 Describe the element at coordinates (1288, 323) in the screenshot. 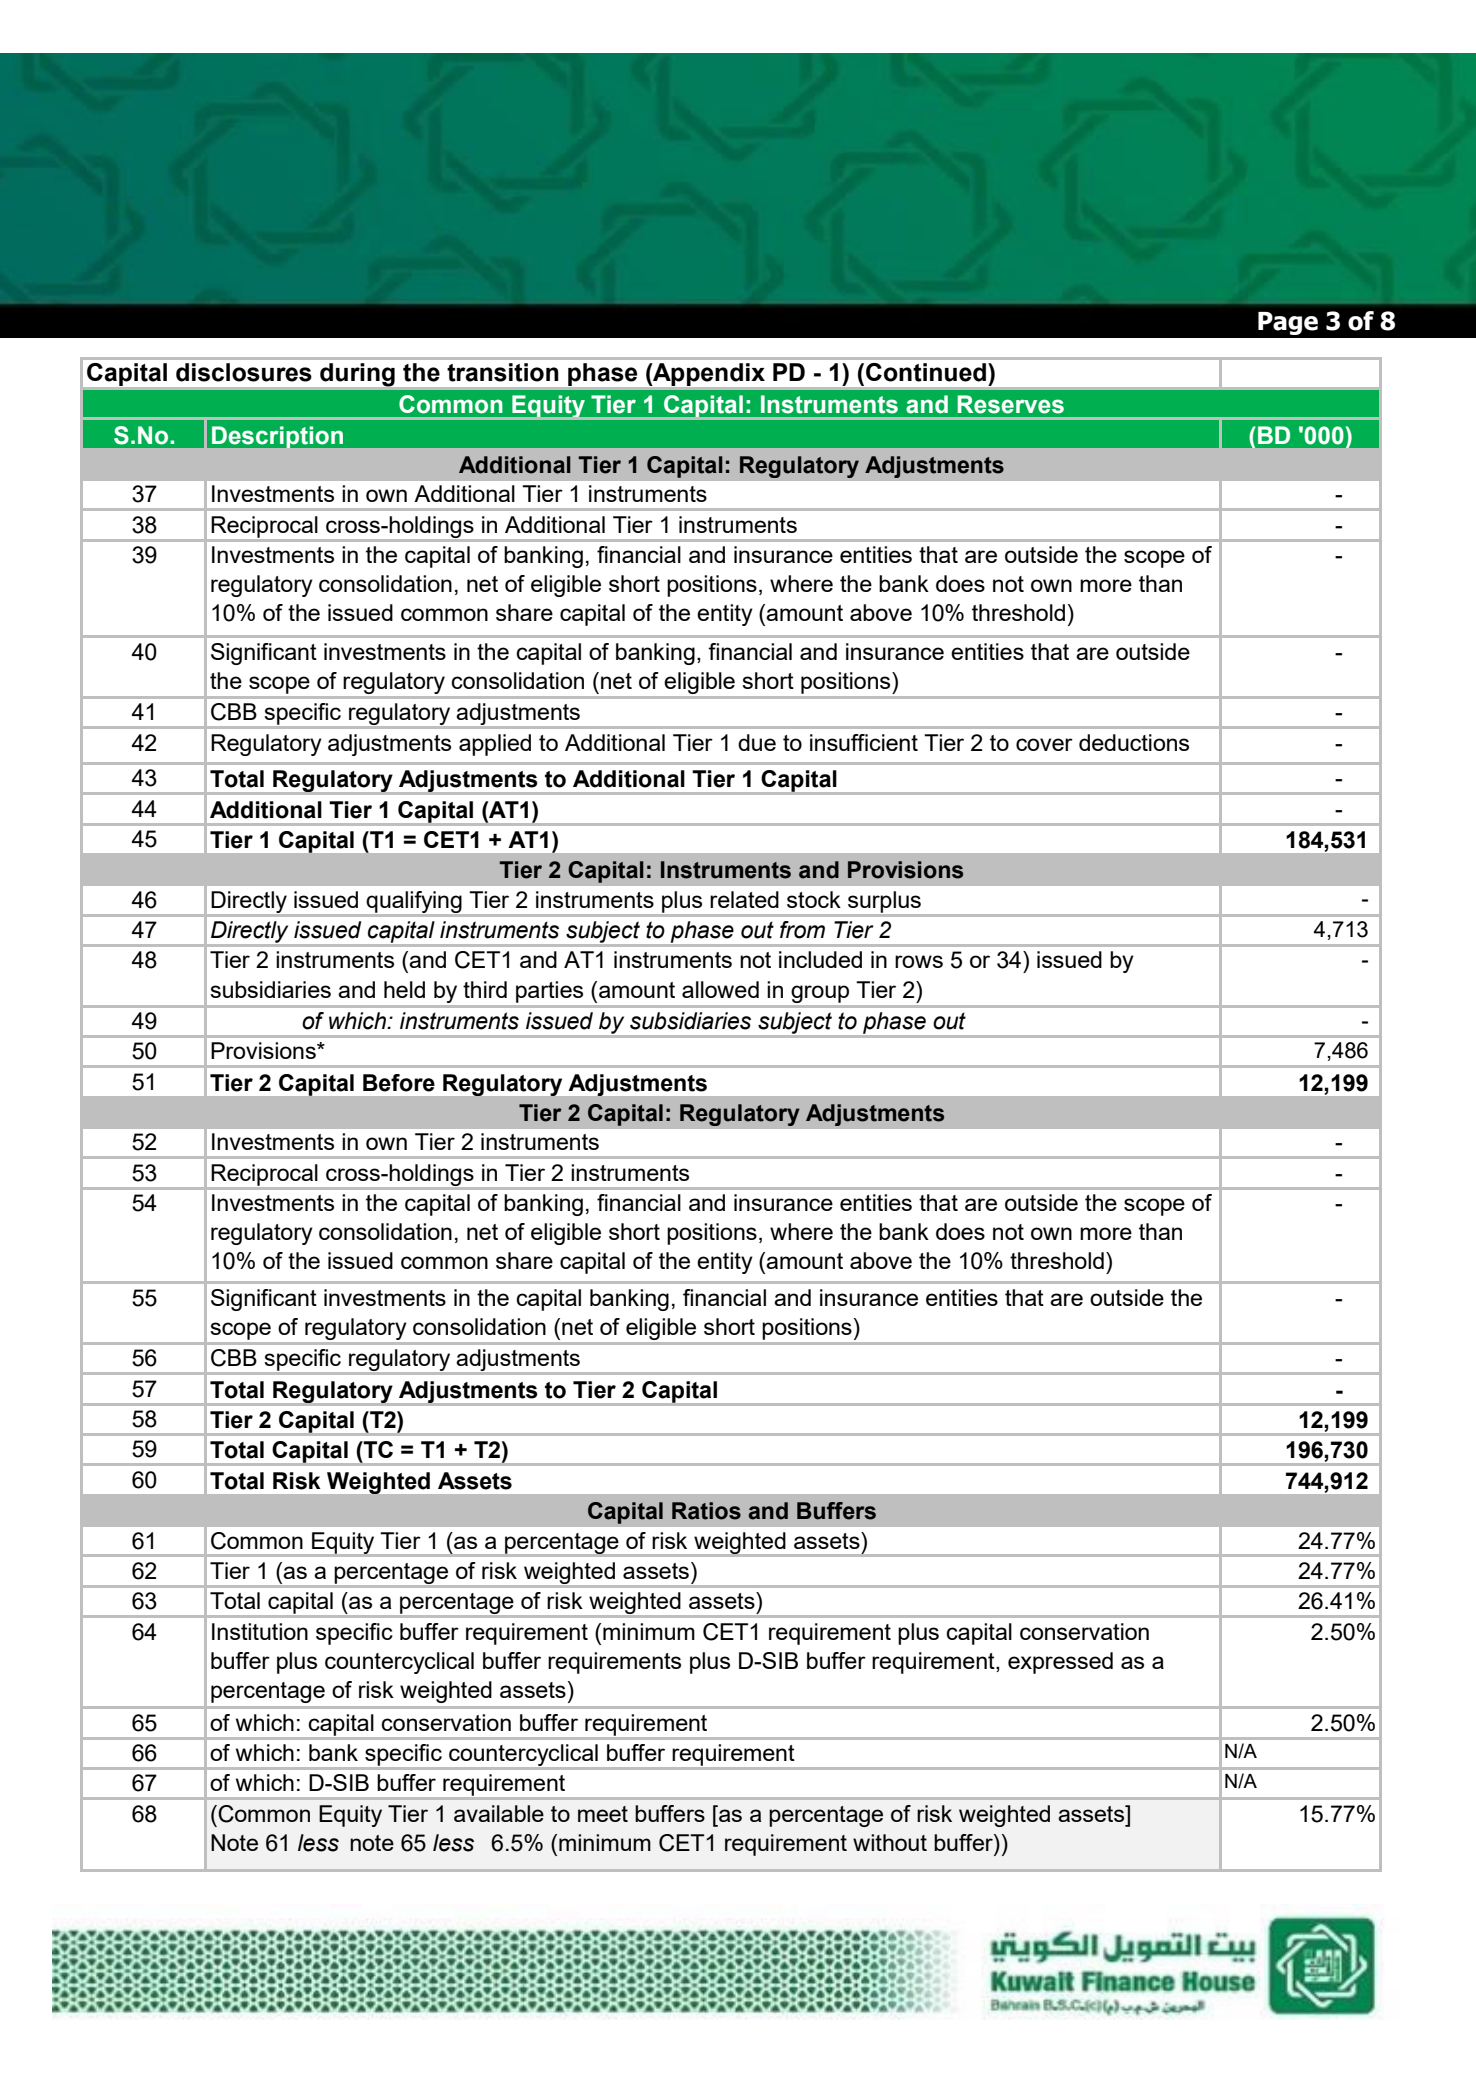

I see `Page` at that location.
